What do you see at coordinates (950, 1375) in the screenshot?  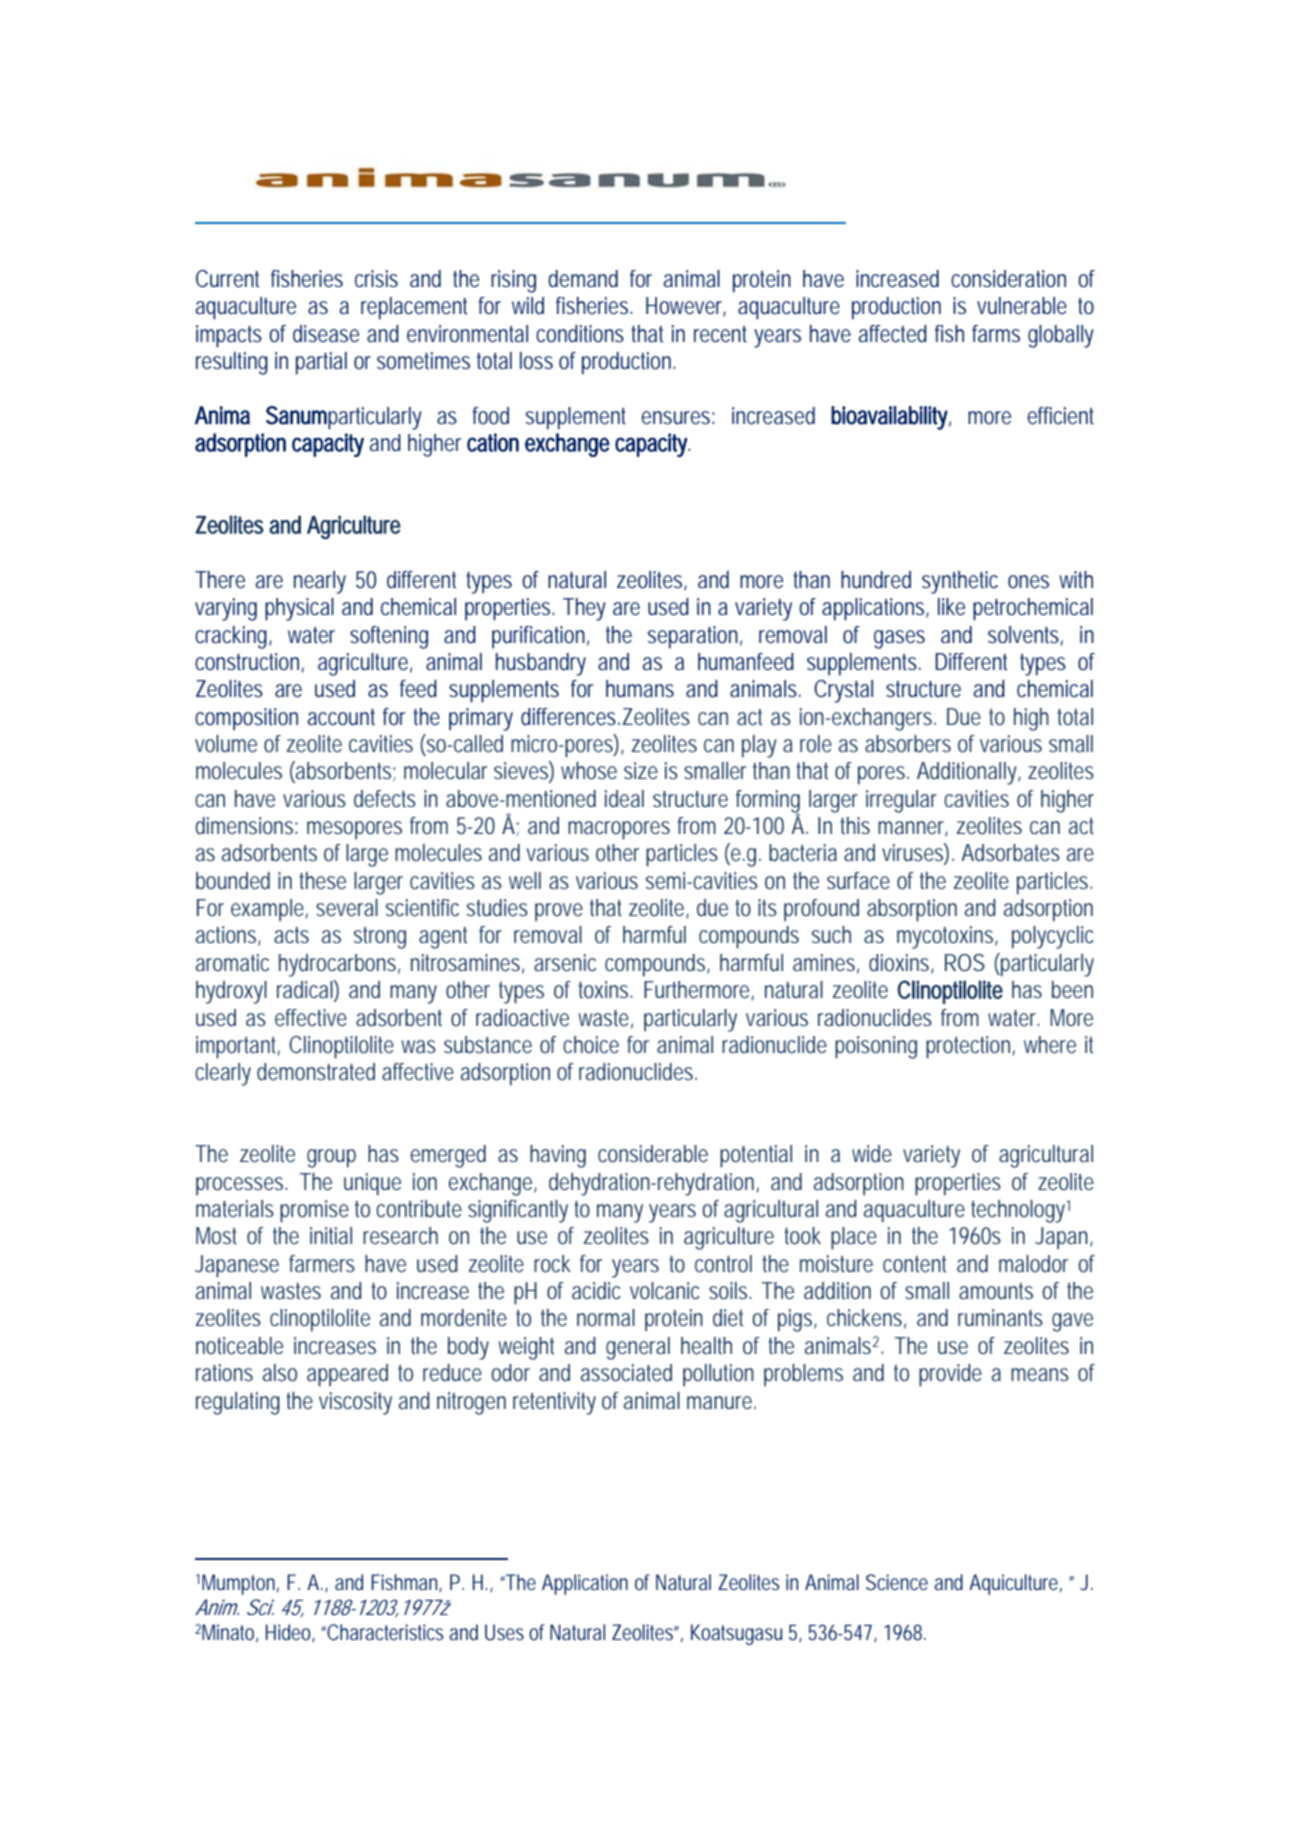 I see `provide` at bounding box center [950, 1375].
